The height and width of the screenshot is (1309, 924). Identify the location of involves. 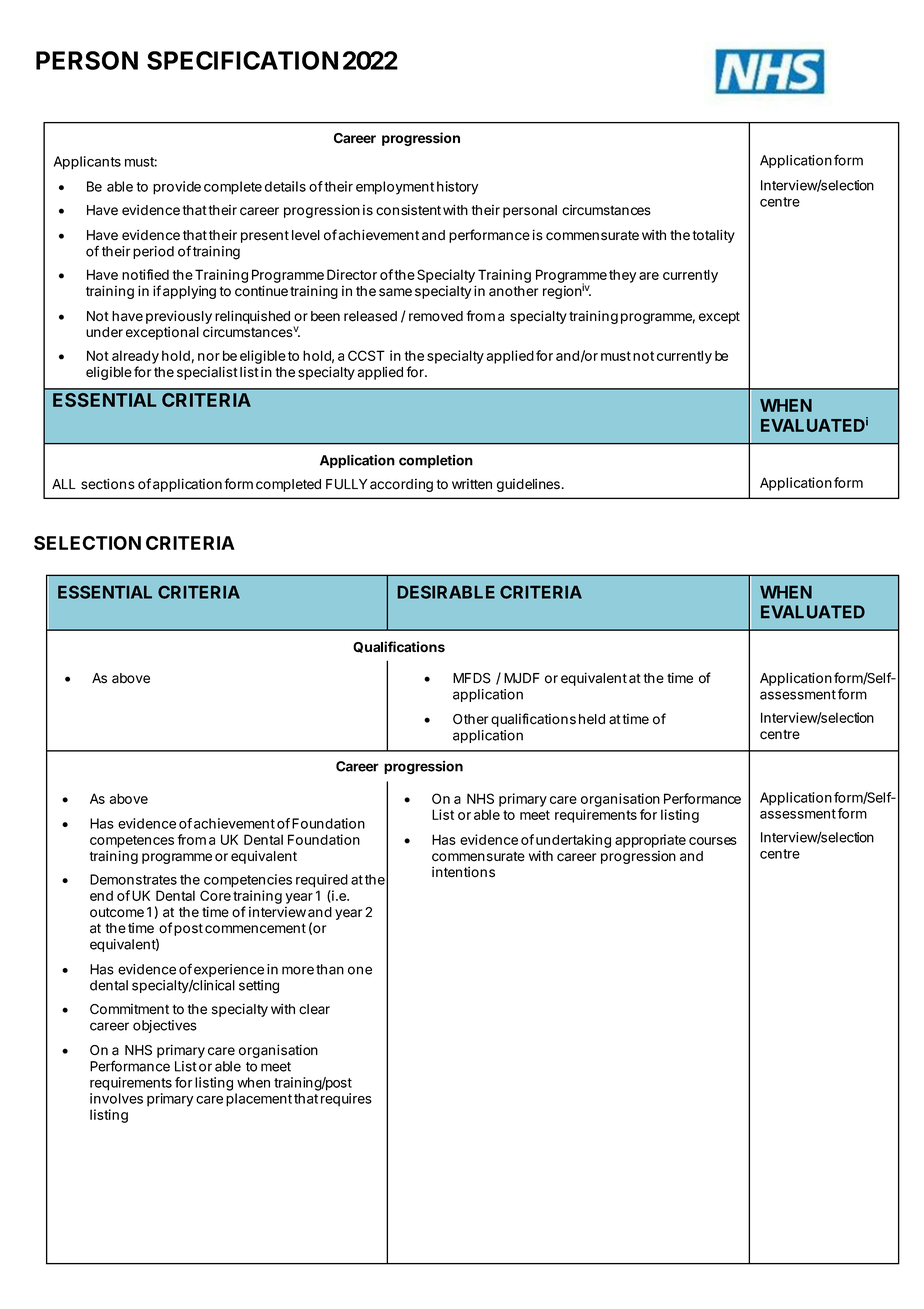
(116, 1098).
